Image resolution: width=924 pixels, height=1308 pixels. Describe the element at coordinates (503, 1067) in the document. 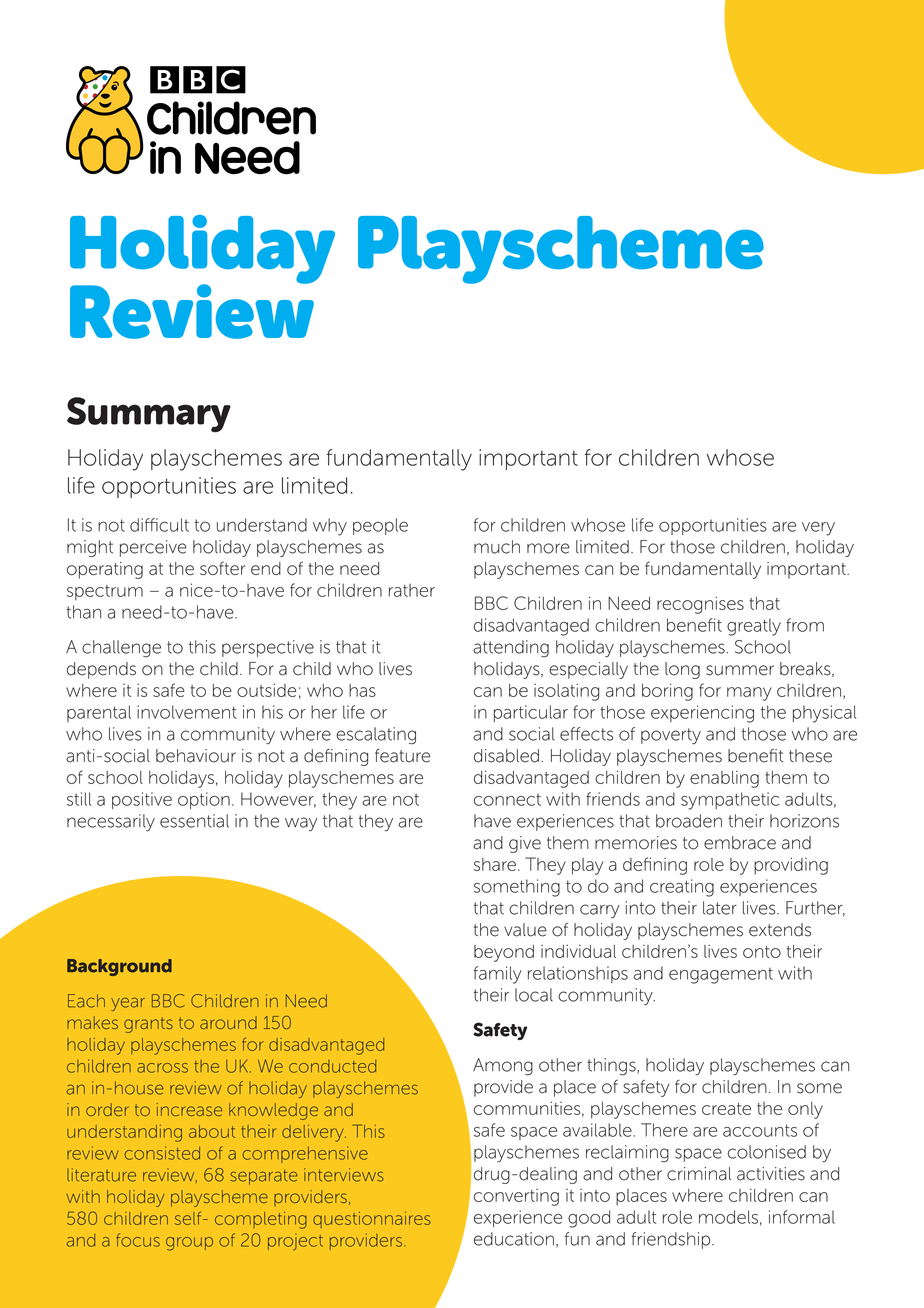

I see `Among` at that location.
